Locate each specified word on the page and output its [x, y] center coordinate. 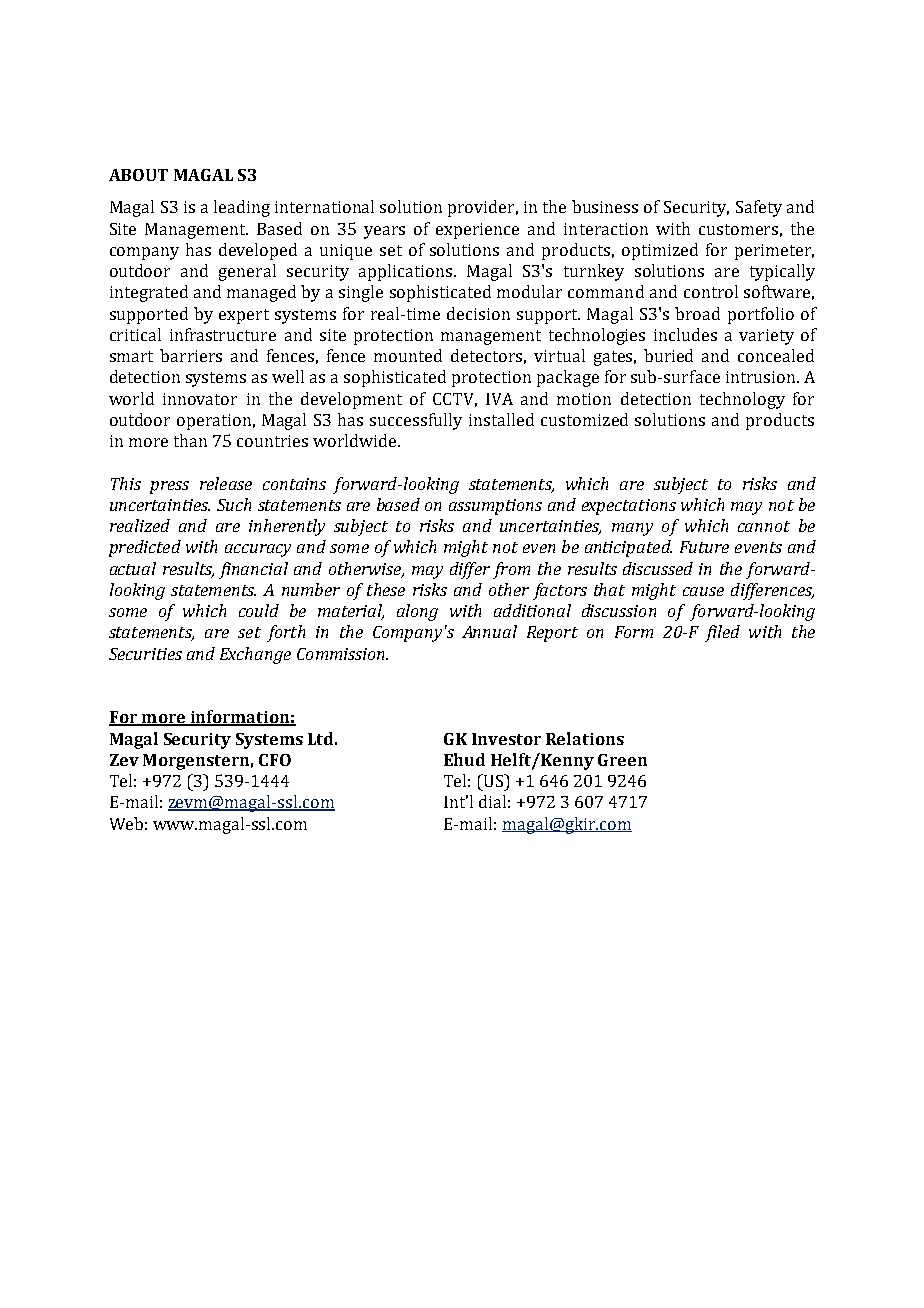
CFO [275, 760]
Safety [759, 208]
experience [477, 231]
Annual [489, 631]
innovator [200, 399]
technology [742, 400]
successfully [416, 421]
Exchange [255, 655]
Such [234, 504]
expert [244, 316]
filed [722, 633]
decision [478, 313]
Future [704, 547]
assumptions [495, 507]
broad [697, 313]
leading [242, 208]
